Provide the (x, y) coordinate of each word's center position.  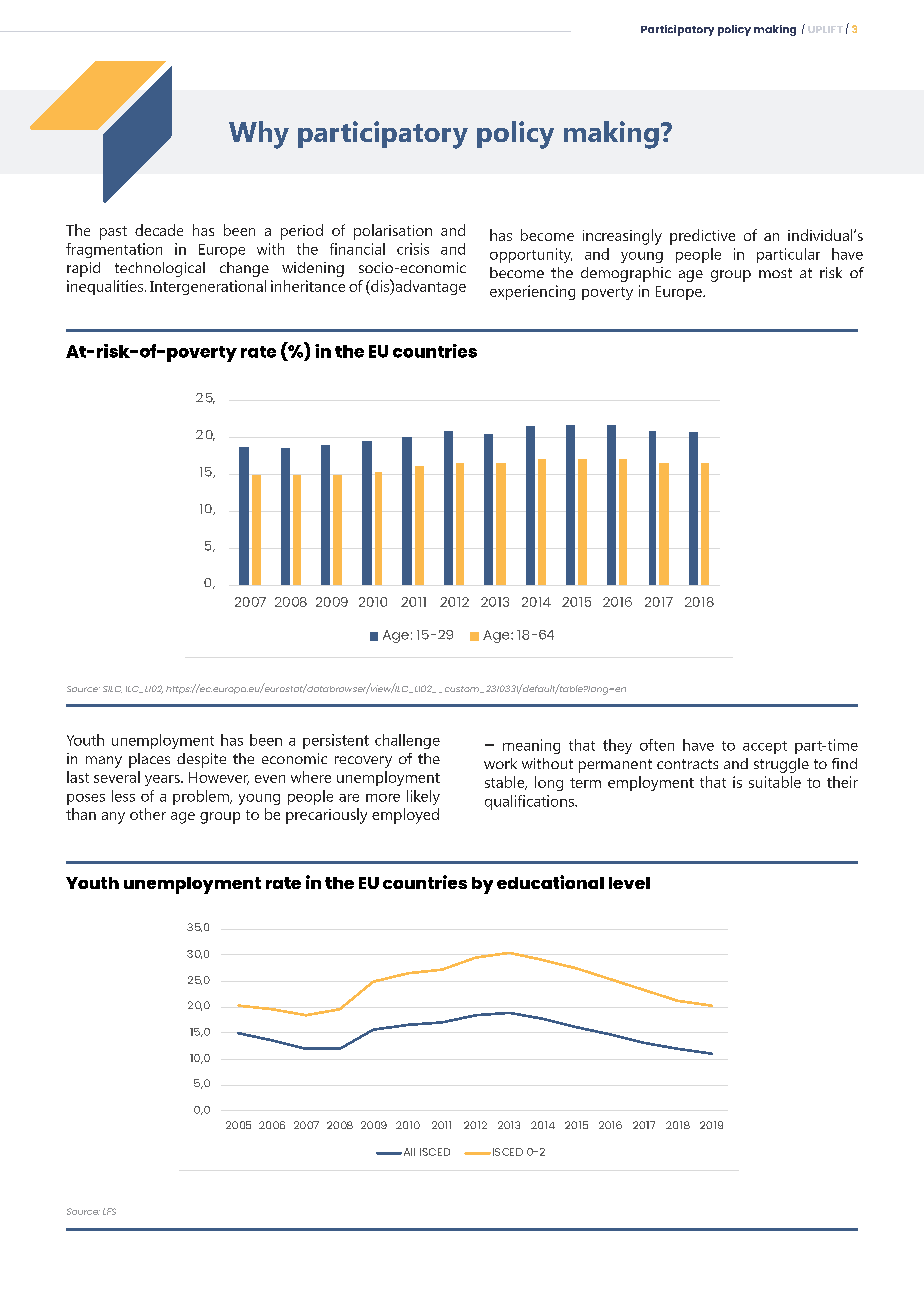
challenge (407, 741)
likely (423, 797)
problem (202, 797)
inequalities (106, 287)
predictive (702, 237)
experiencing (532, 292)
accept (765, 747)
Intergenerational (208, 287)
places (149, 760)
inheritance (308, 286)
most (775, 273)
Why (259, 135)
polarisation (393, 232)
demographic (626, 274)
